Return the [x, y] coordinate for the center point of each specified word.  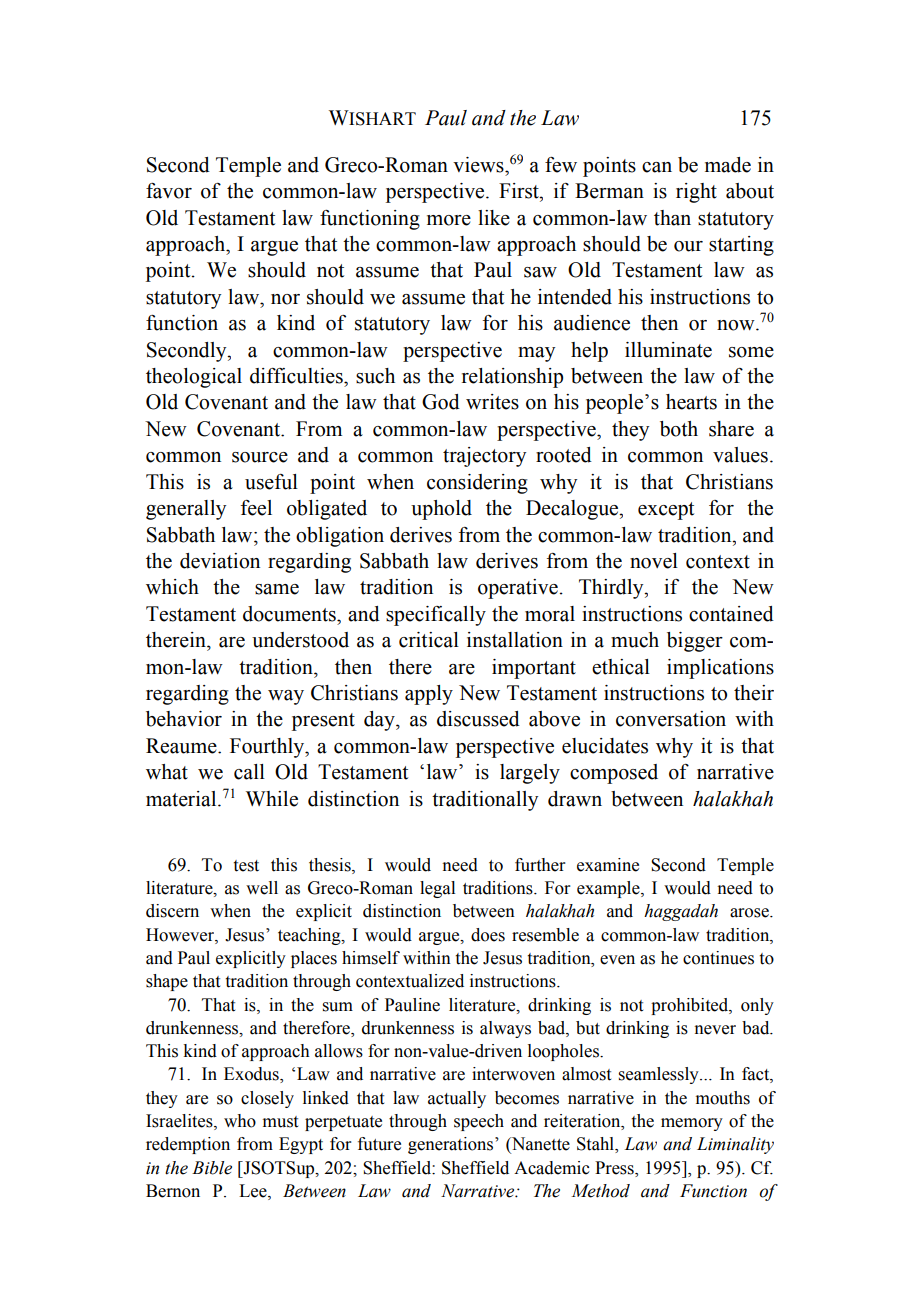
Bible [212, 1168]
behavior [184, 719]
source [260, 457]
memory [692, 1124]
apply [429, 695]
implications [720, 669]
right [696, 193]
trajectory [484, 457]
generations [452, 1145]
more [449, 220]
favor [169, 191]
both [679, 429]
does [488, 935]
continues [718, 958]
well [262, 888]
